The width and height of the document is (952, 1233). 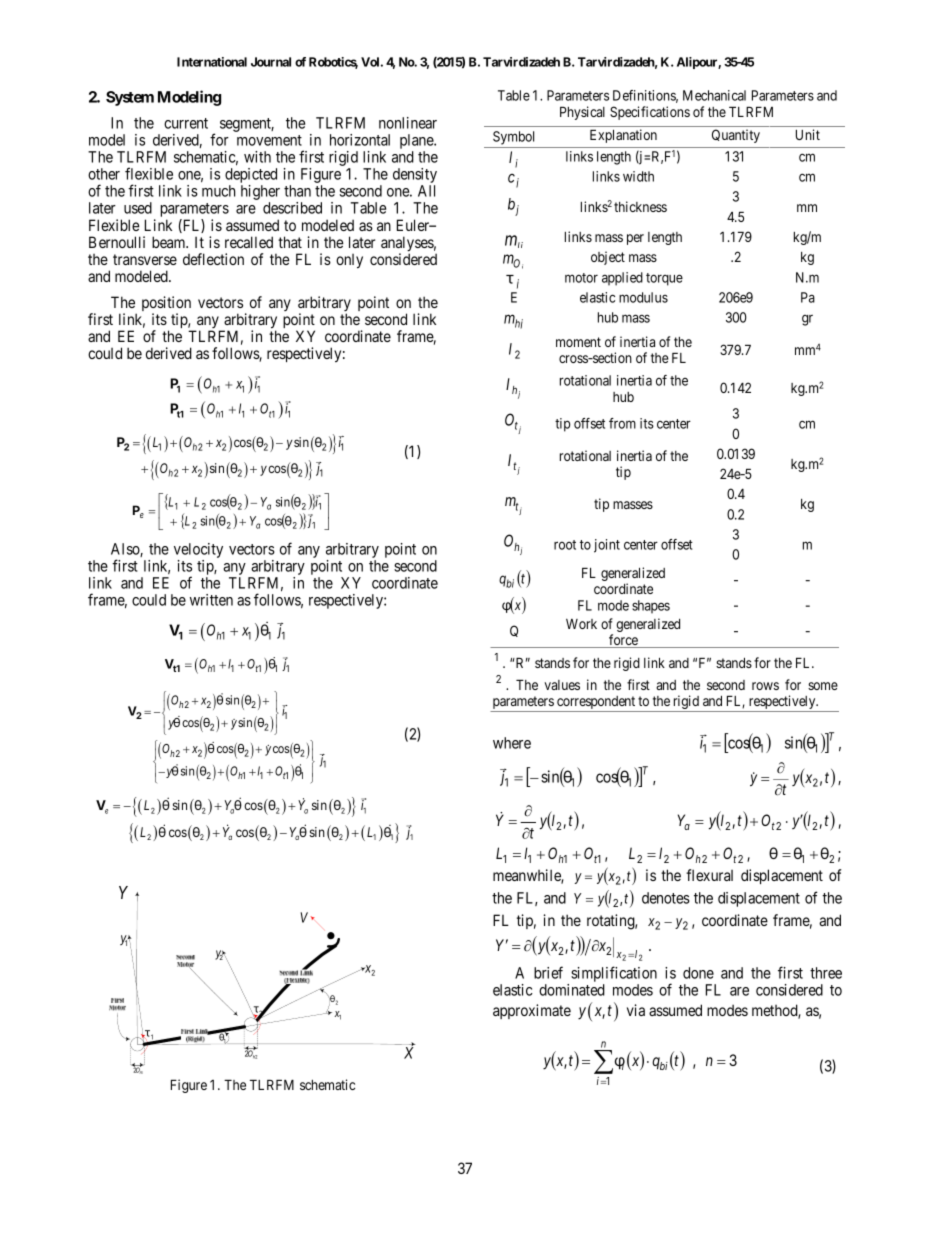 I want to click on International, so click(x=212, y=62).
